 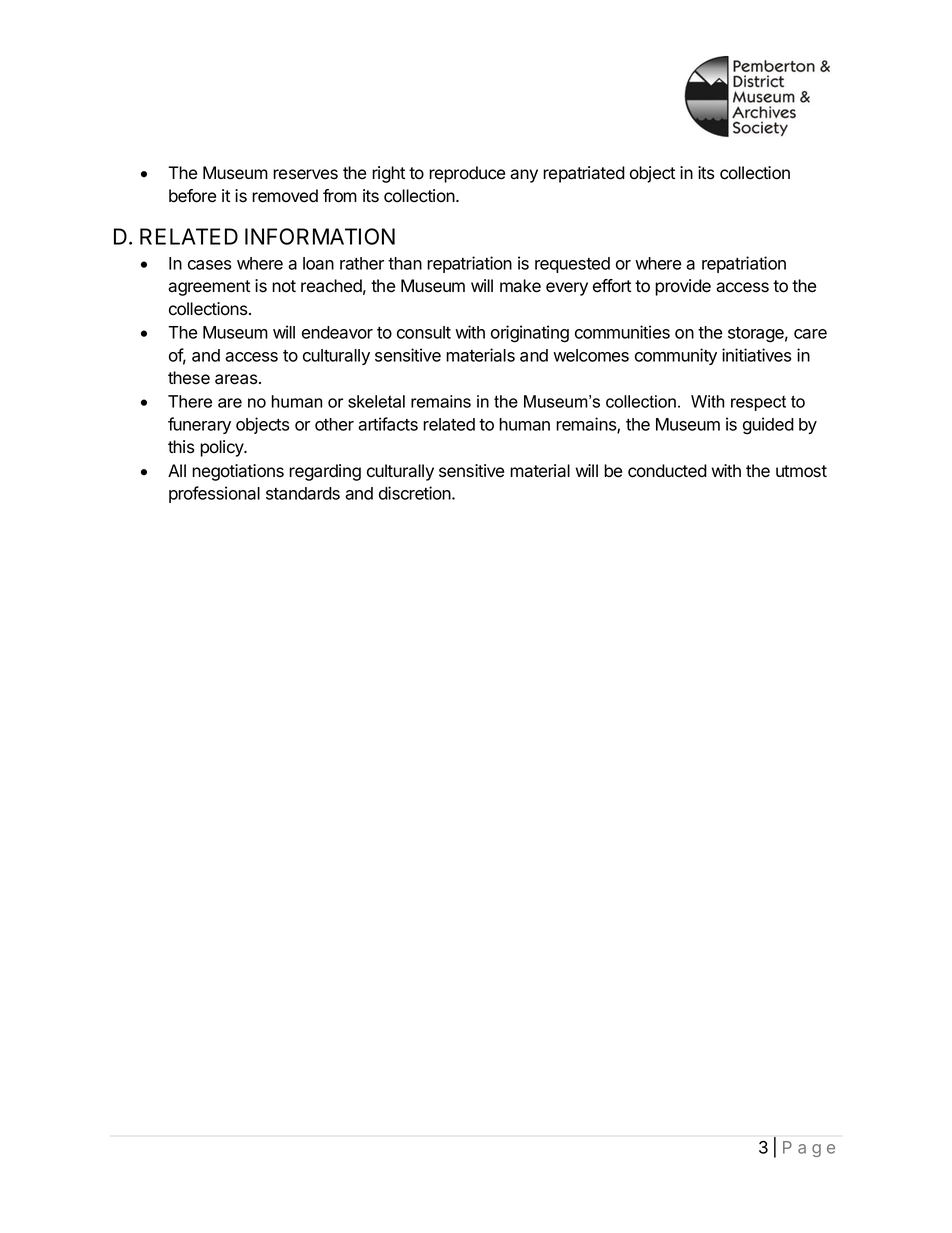 What do you see at coordinates (416, 493) in the screenshot?
I see `discretion` at bounding box center [416, 493].
